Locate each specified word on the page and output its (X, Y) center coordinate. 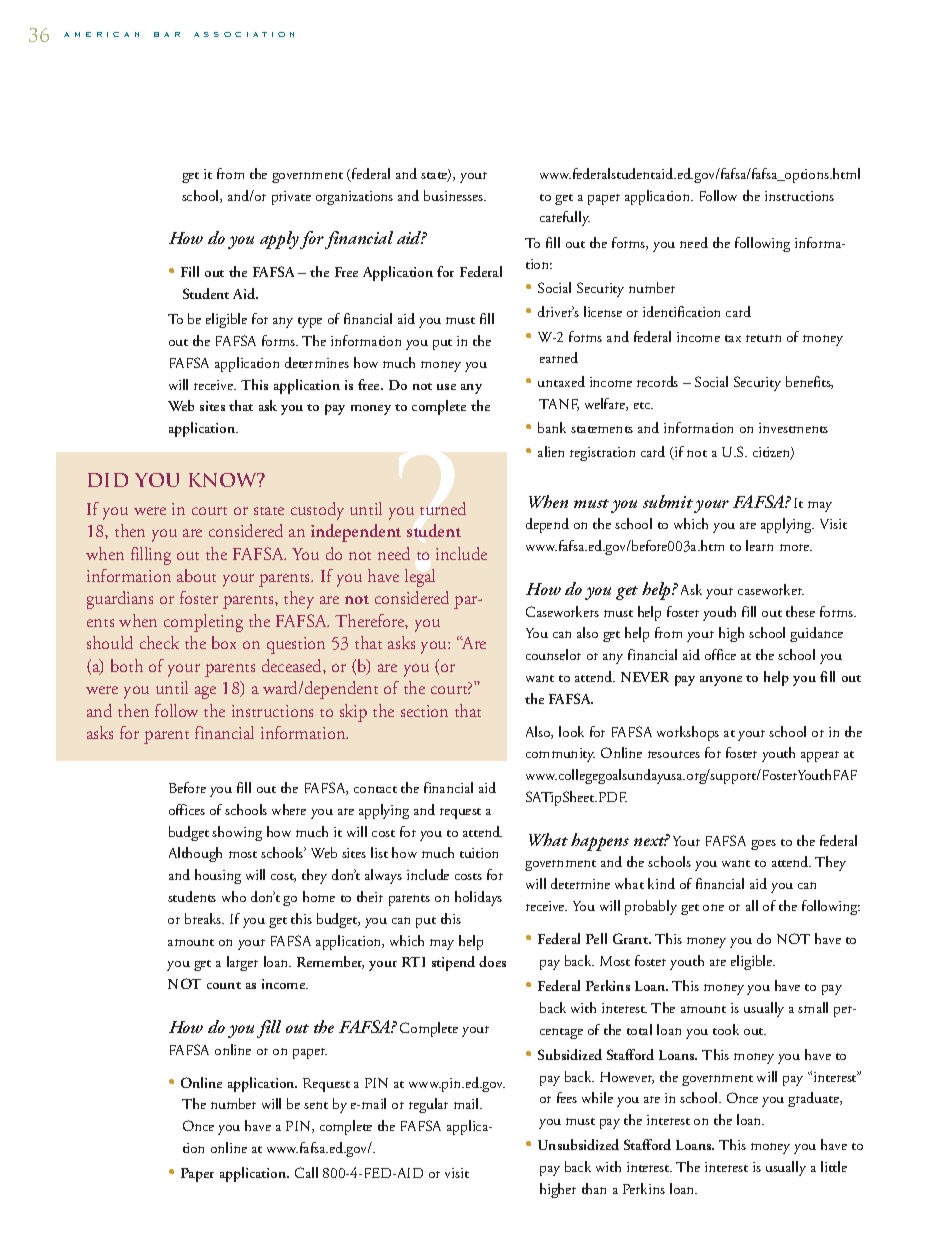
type (310, 322)
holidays (478, 898)
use (446, 387)
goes (763, 845)
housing (218, 876)
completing (203, 623)
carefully (565, 218)
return (763, 338)
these (800, 611)
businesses (454, 195)
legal (420, 578)
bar (167, 34)
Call (306, 1172)
